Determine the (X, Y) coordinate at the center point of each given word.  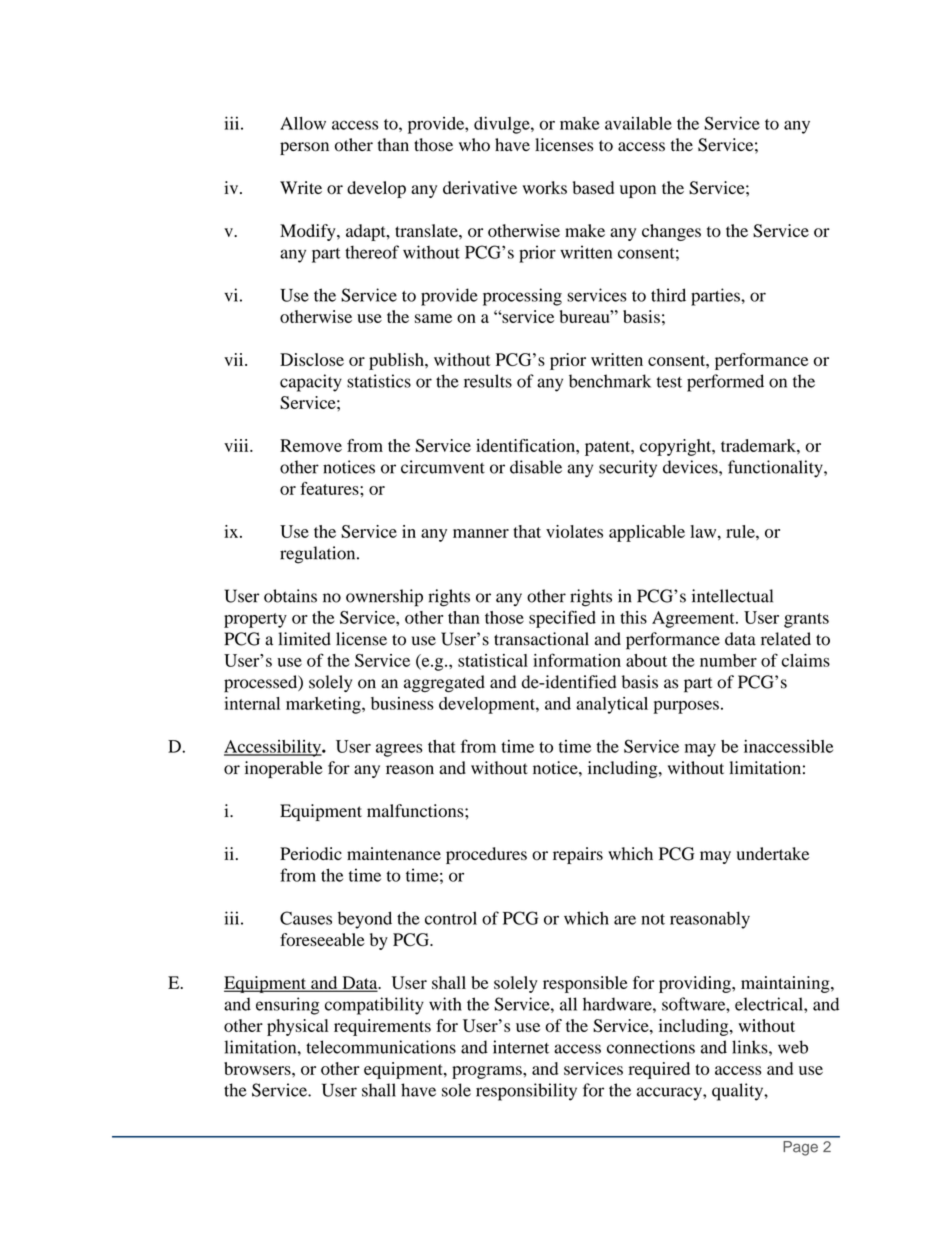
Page (800, 1148)
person (304, 148)
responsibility (526, 1092)
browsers (258, 1068)
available (638, 123)
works (545, 188)
